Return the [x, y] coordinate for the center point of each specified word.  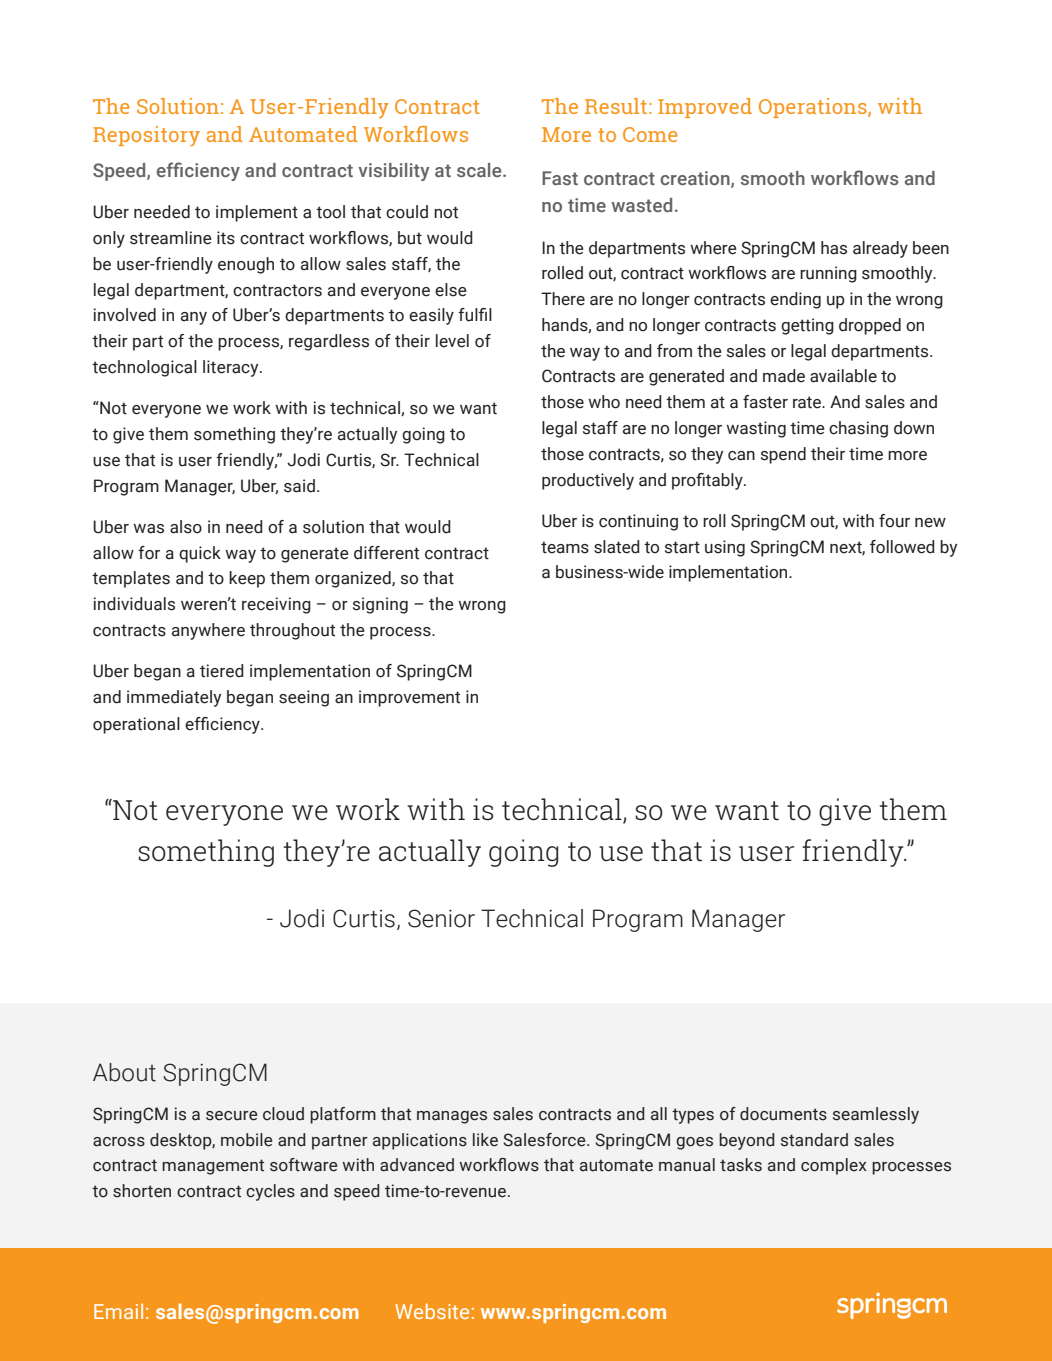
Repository [146, 136]
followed [902, 547]
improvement [409, 698]
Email [118, 1311]
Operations [814, 108]
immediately [174, 698]
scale [480, 170]
